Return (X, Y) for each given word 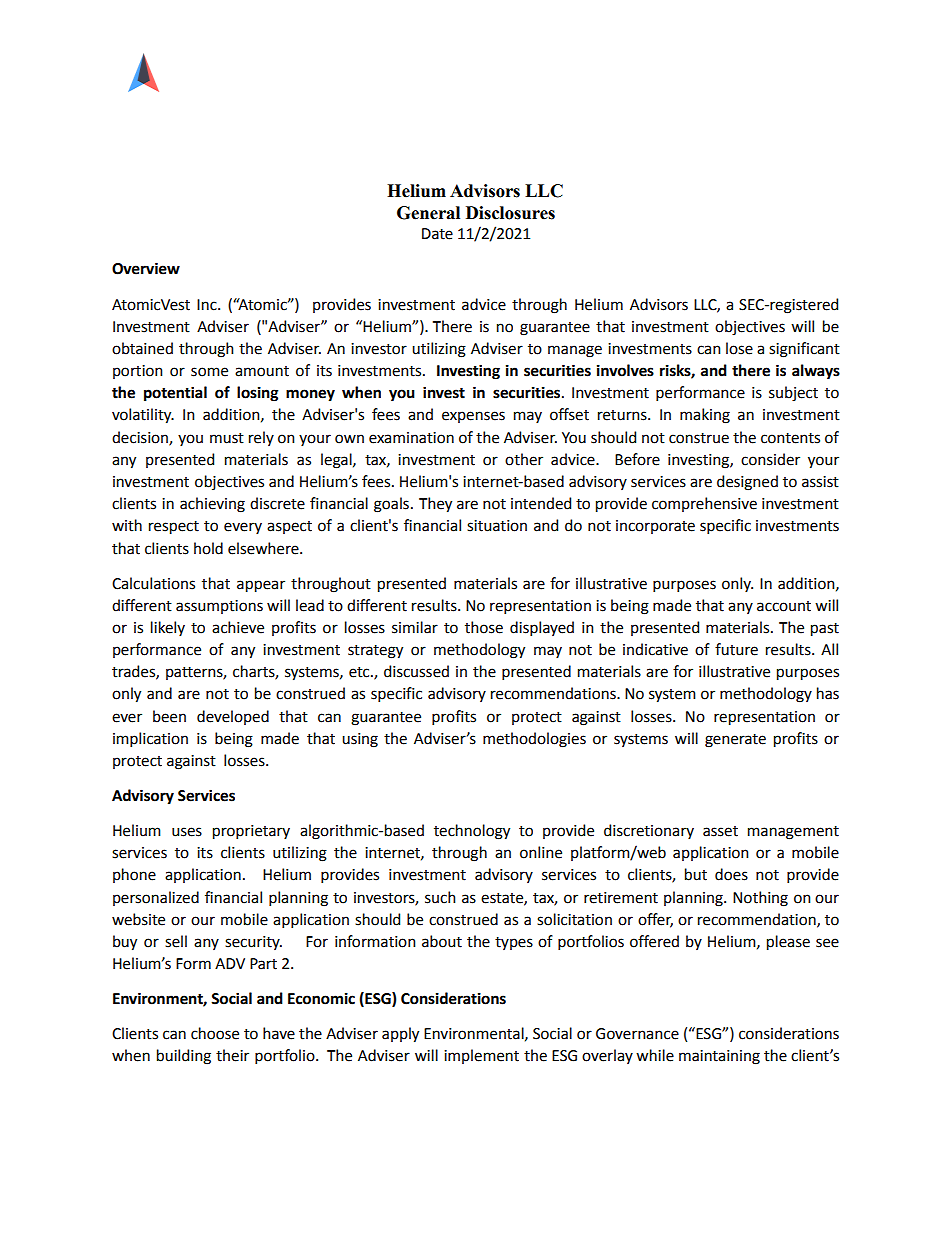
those (484, 627)
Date (437, 234)
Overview (146, 268)
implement (481, 1056)
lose (739, 348)
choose (215, 1033)
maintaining (719, 1057)
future (736, 649)
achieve (238, 627)
